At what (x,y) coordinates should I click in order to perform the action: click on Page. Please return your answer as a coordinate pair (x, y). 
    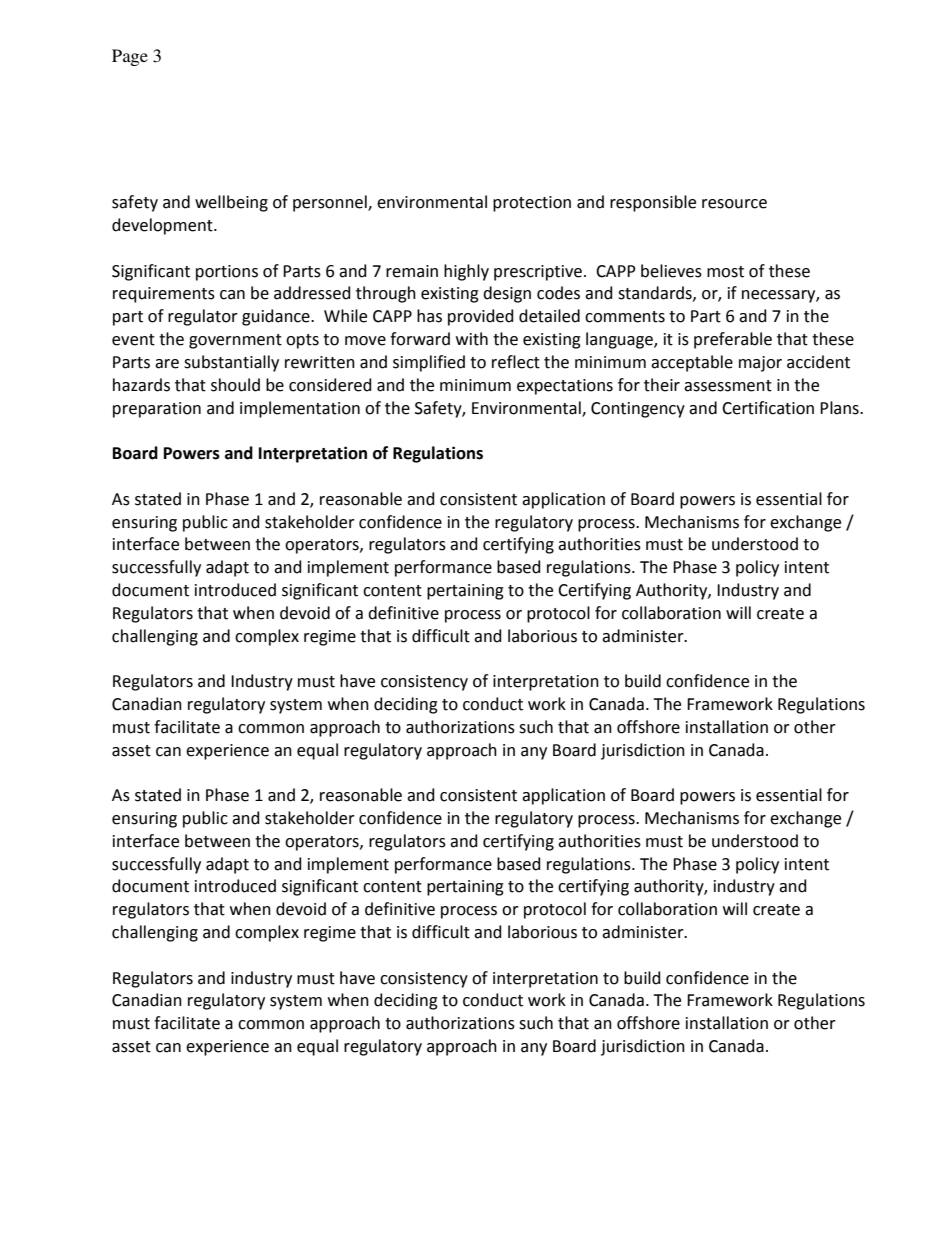
    Looking at the image, I should click on (130, 57).
